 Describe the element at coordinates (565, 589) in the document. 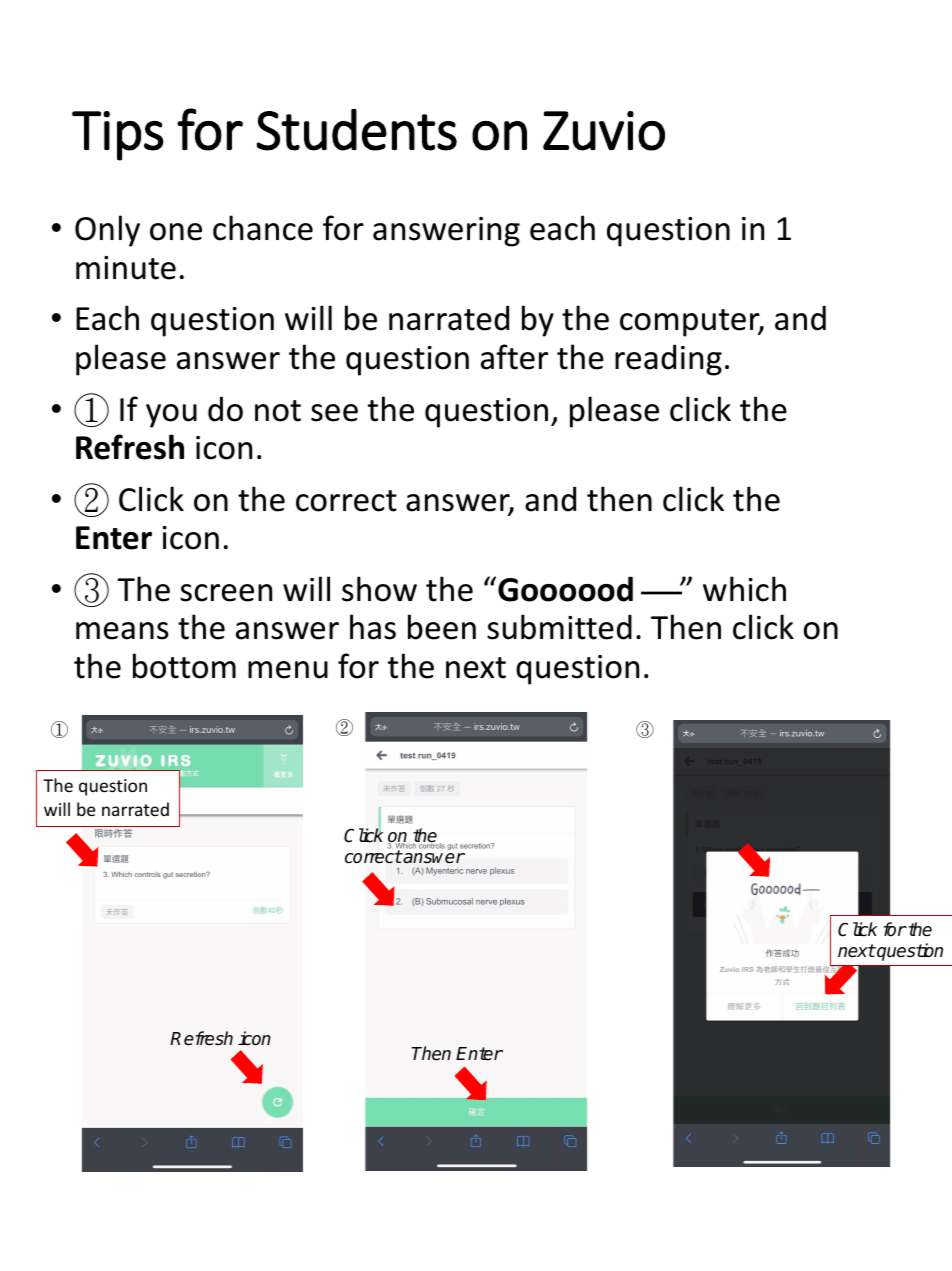

I see `Goooood` at that location.
